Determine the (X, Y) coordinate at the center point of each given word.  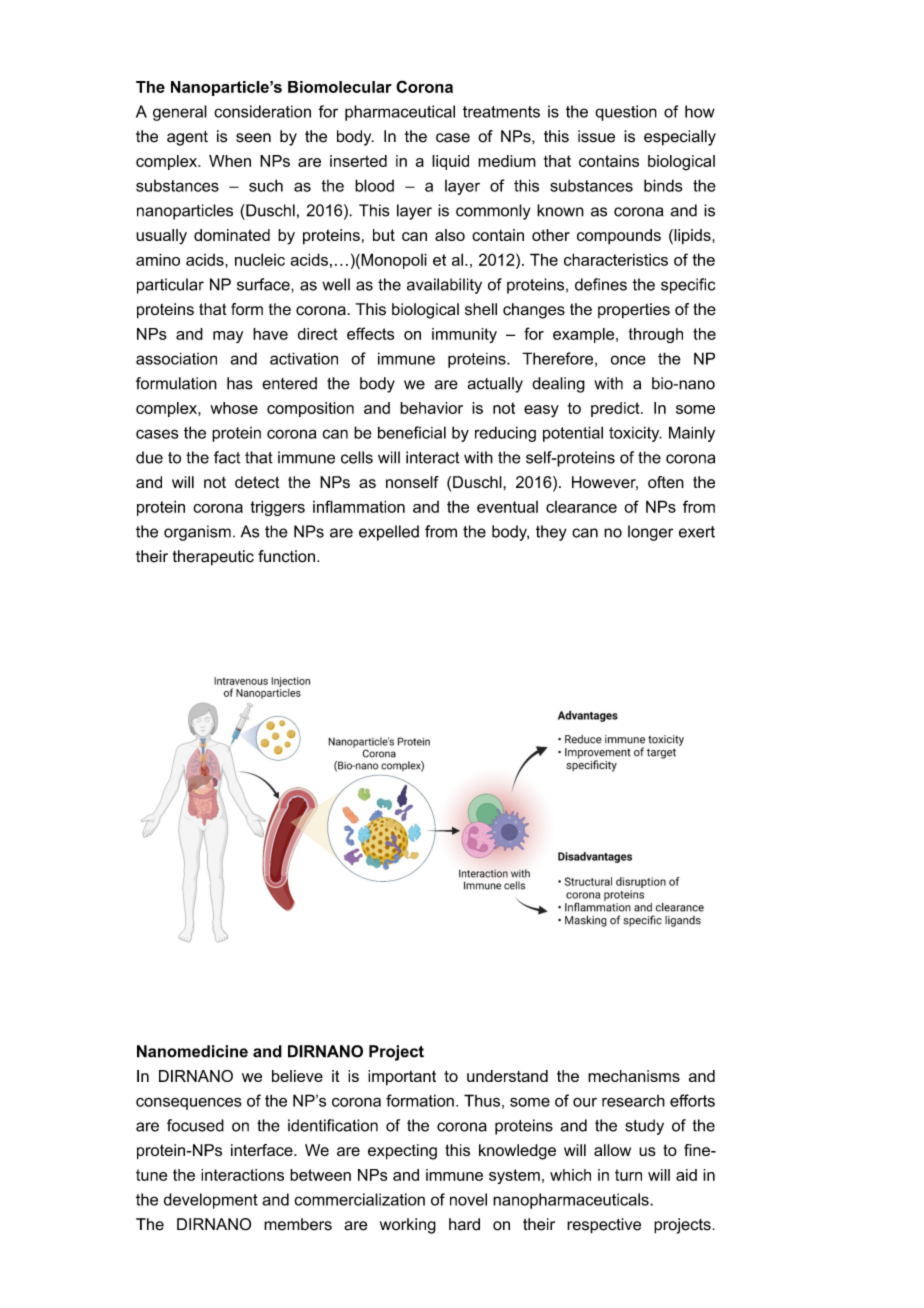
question (626, 113)
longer (650, 533)
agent (187, 138)
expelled (389, 533)
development (211, 1201)
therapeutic (213, 558)
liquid (450, 162)
